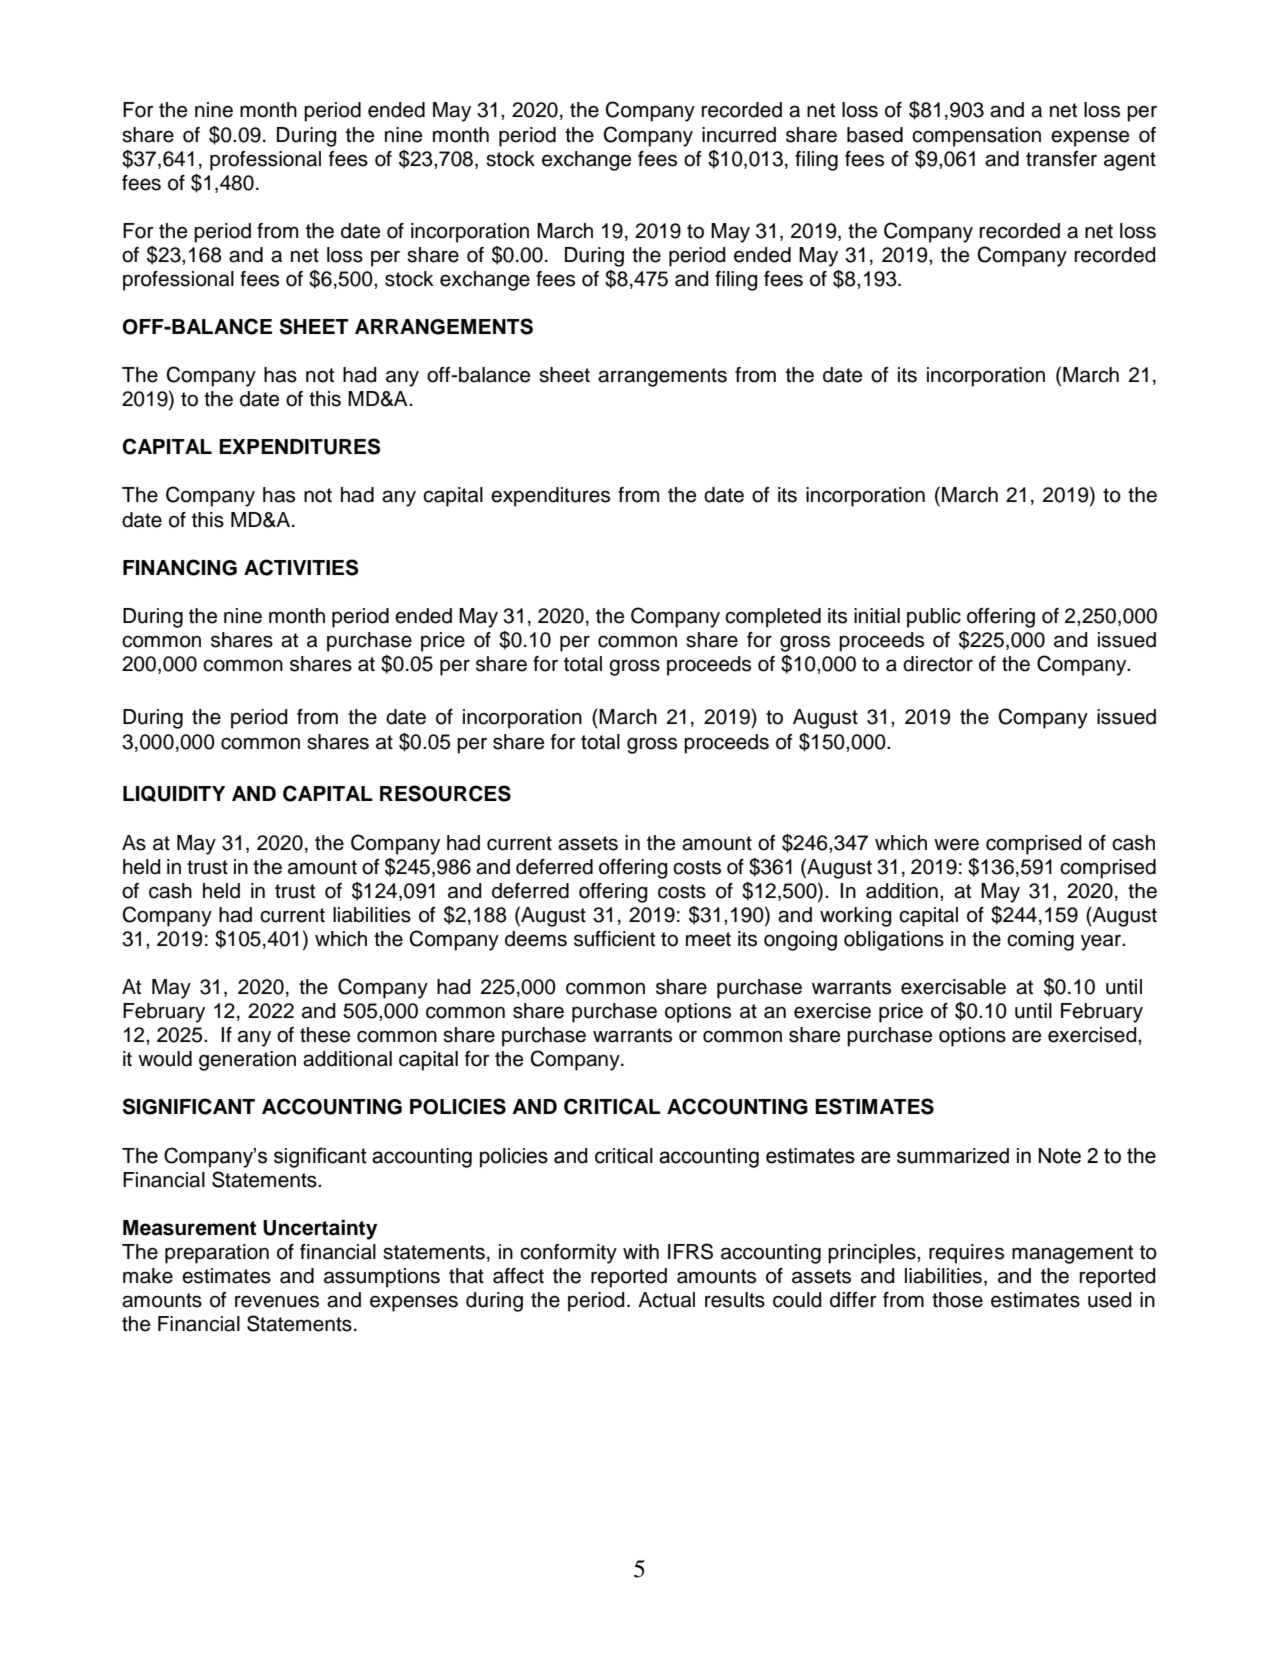  What do you see at coordinates (217, 1254) in the image?
I see `preparation` at bounding box center [217, 1254].
